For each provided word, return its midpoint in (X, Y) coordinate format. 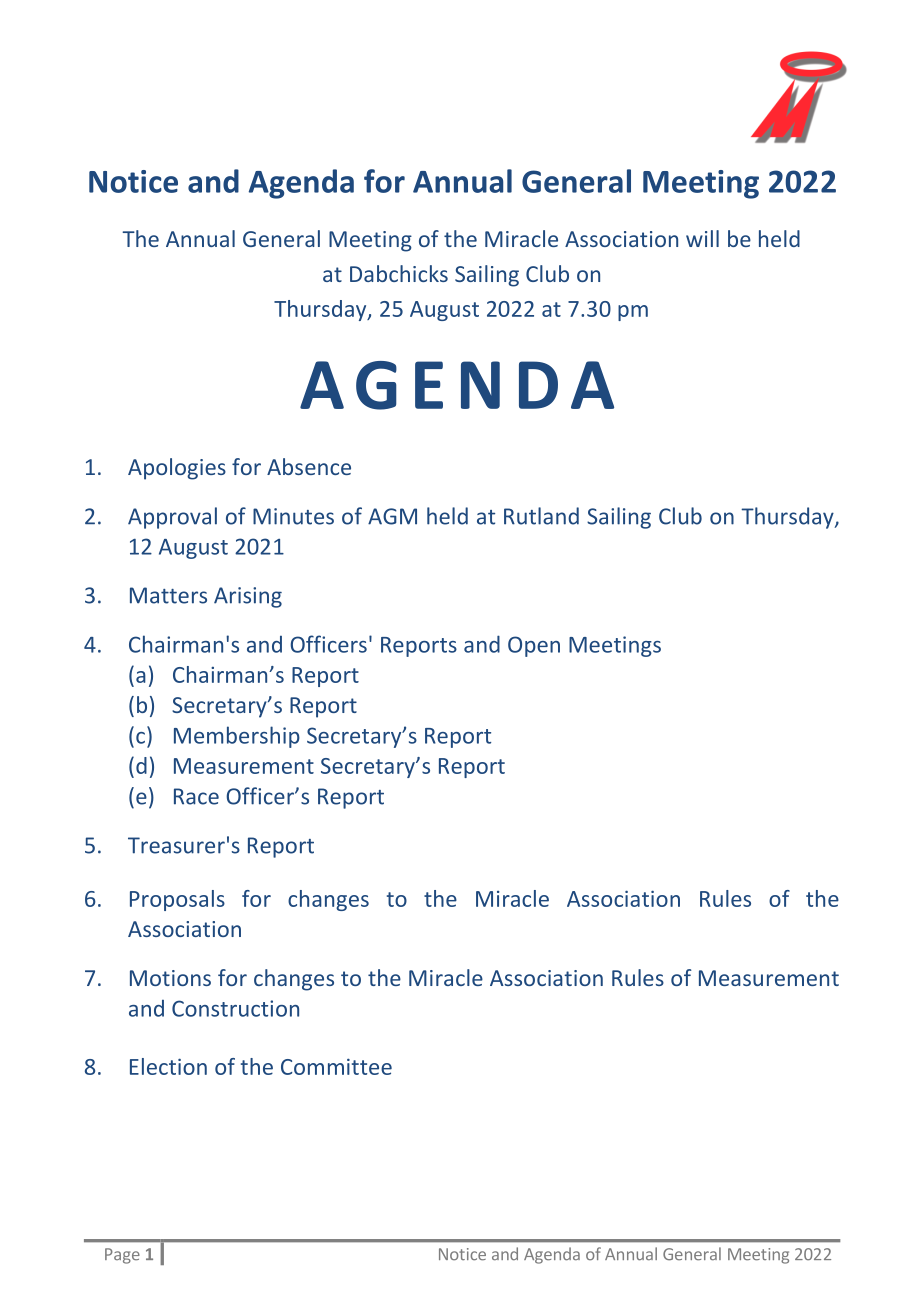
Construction (235, 1008)
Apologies (177, 469)
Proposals (177, 900)
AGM (392, 516)
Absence (309, 466)
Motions (170, 978)
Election (168, 1066)
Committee (336, 1066)
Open (534, 646)
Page (122, 1256)
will (702, 238)
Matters (168, 595)
